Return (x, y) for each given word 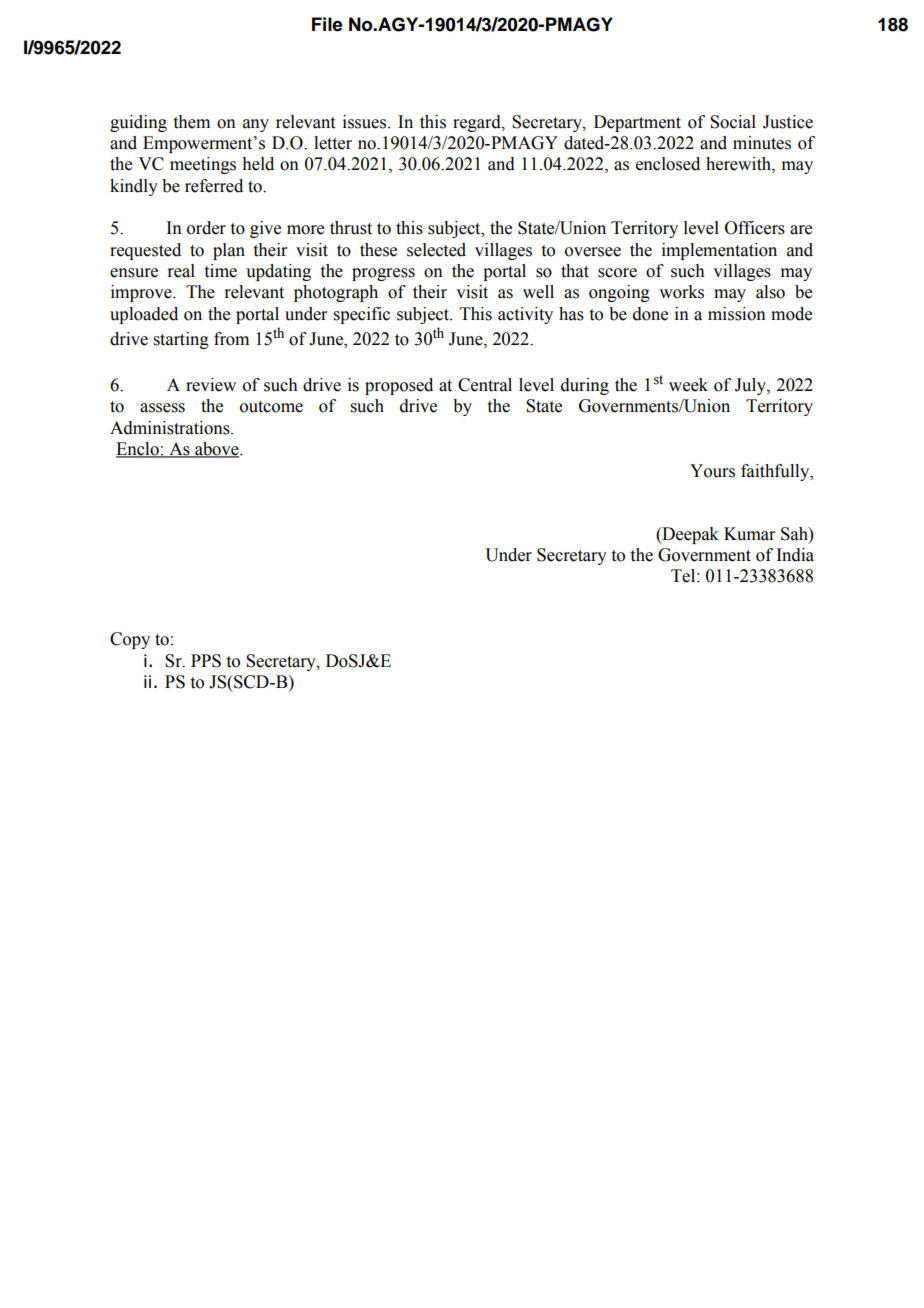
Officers (755, 228)
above (217, 450)
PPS (206, 661)
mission (737, 314)
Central (485, 385)
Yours (712, 471)
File (327, 24)
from (231, 339)
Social (733, 122)
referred (214, 186)
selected (436, 250)
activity (525, 315)
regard (478, 123)
